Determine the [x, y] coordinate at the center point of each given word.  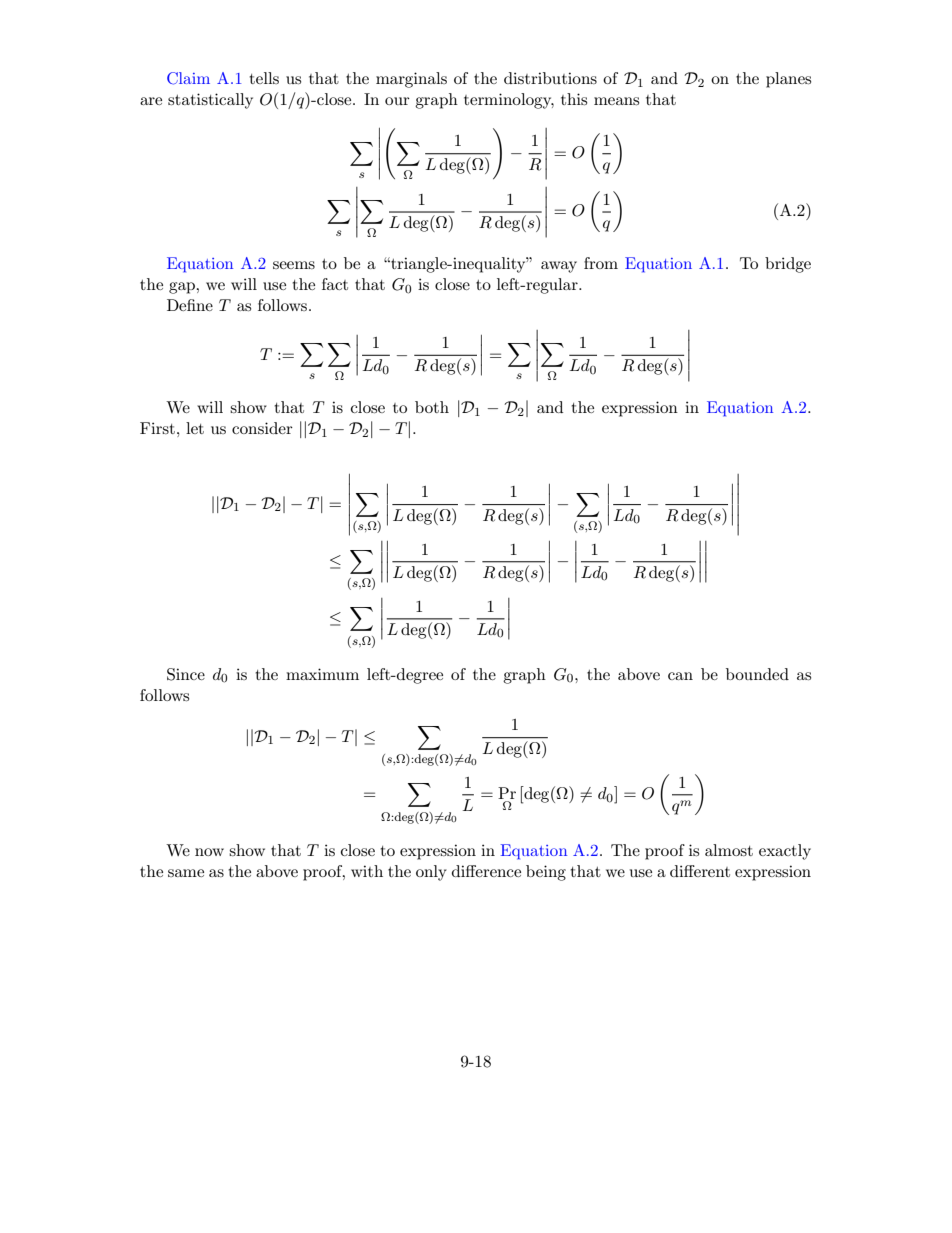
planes [788, 80]
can [680, 676]
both [432, 407]
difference [486, 871]
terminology [509, 101]
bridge [788, 265]
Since [186, 674]
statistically [210, 101]
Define [190, 305]
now [209, 852]
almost [729, 850]
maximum [322, 674]
